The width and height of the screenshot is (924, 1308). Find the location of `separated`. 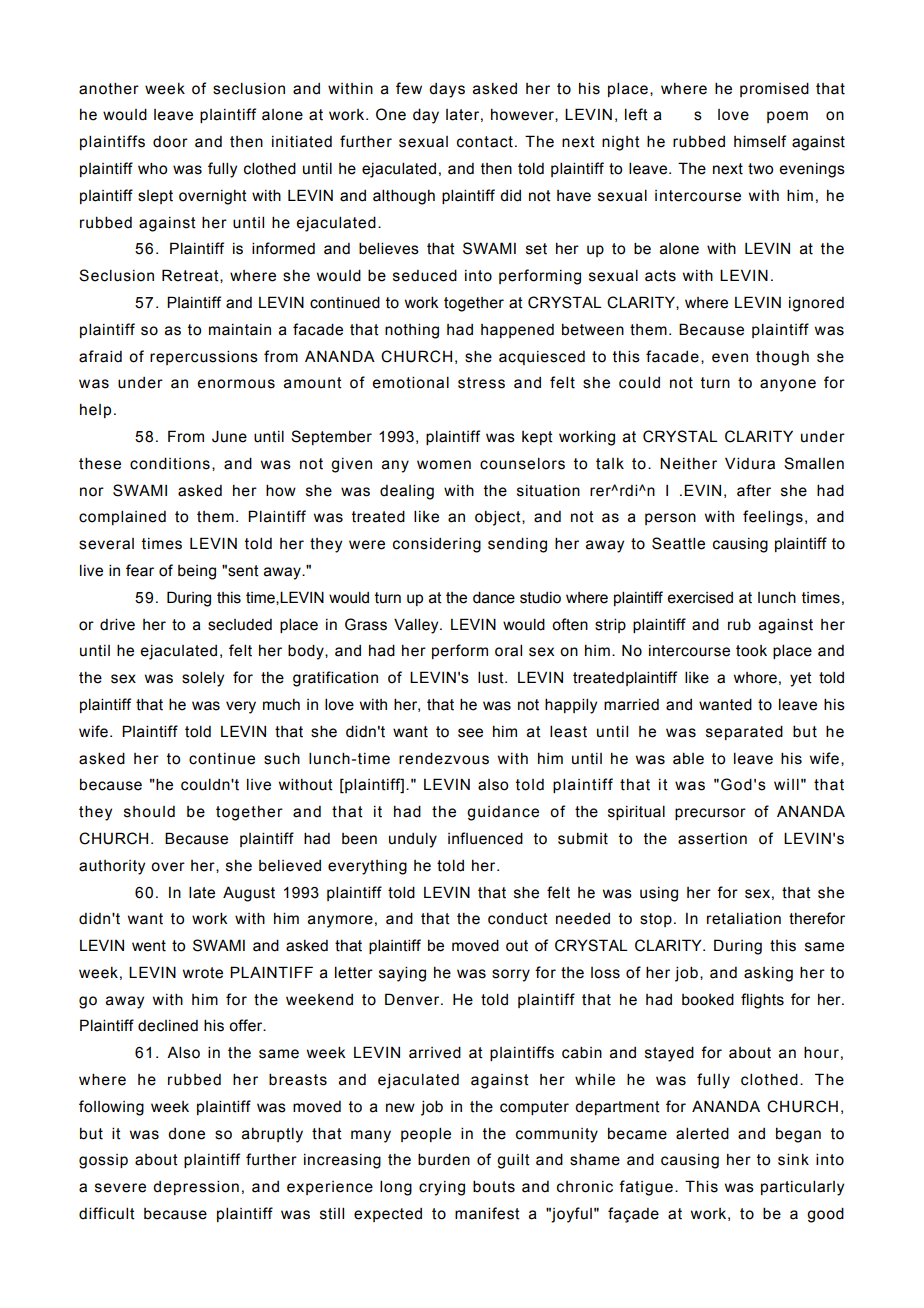

separated is located at coordinates (744, 732).
